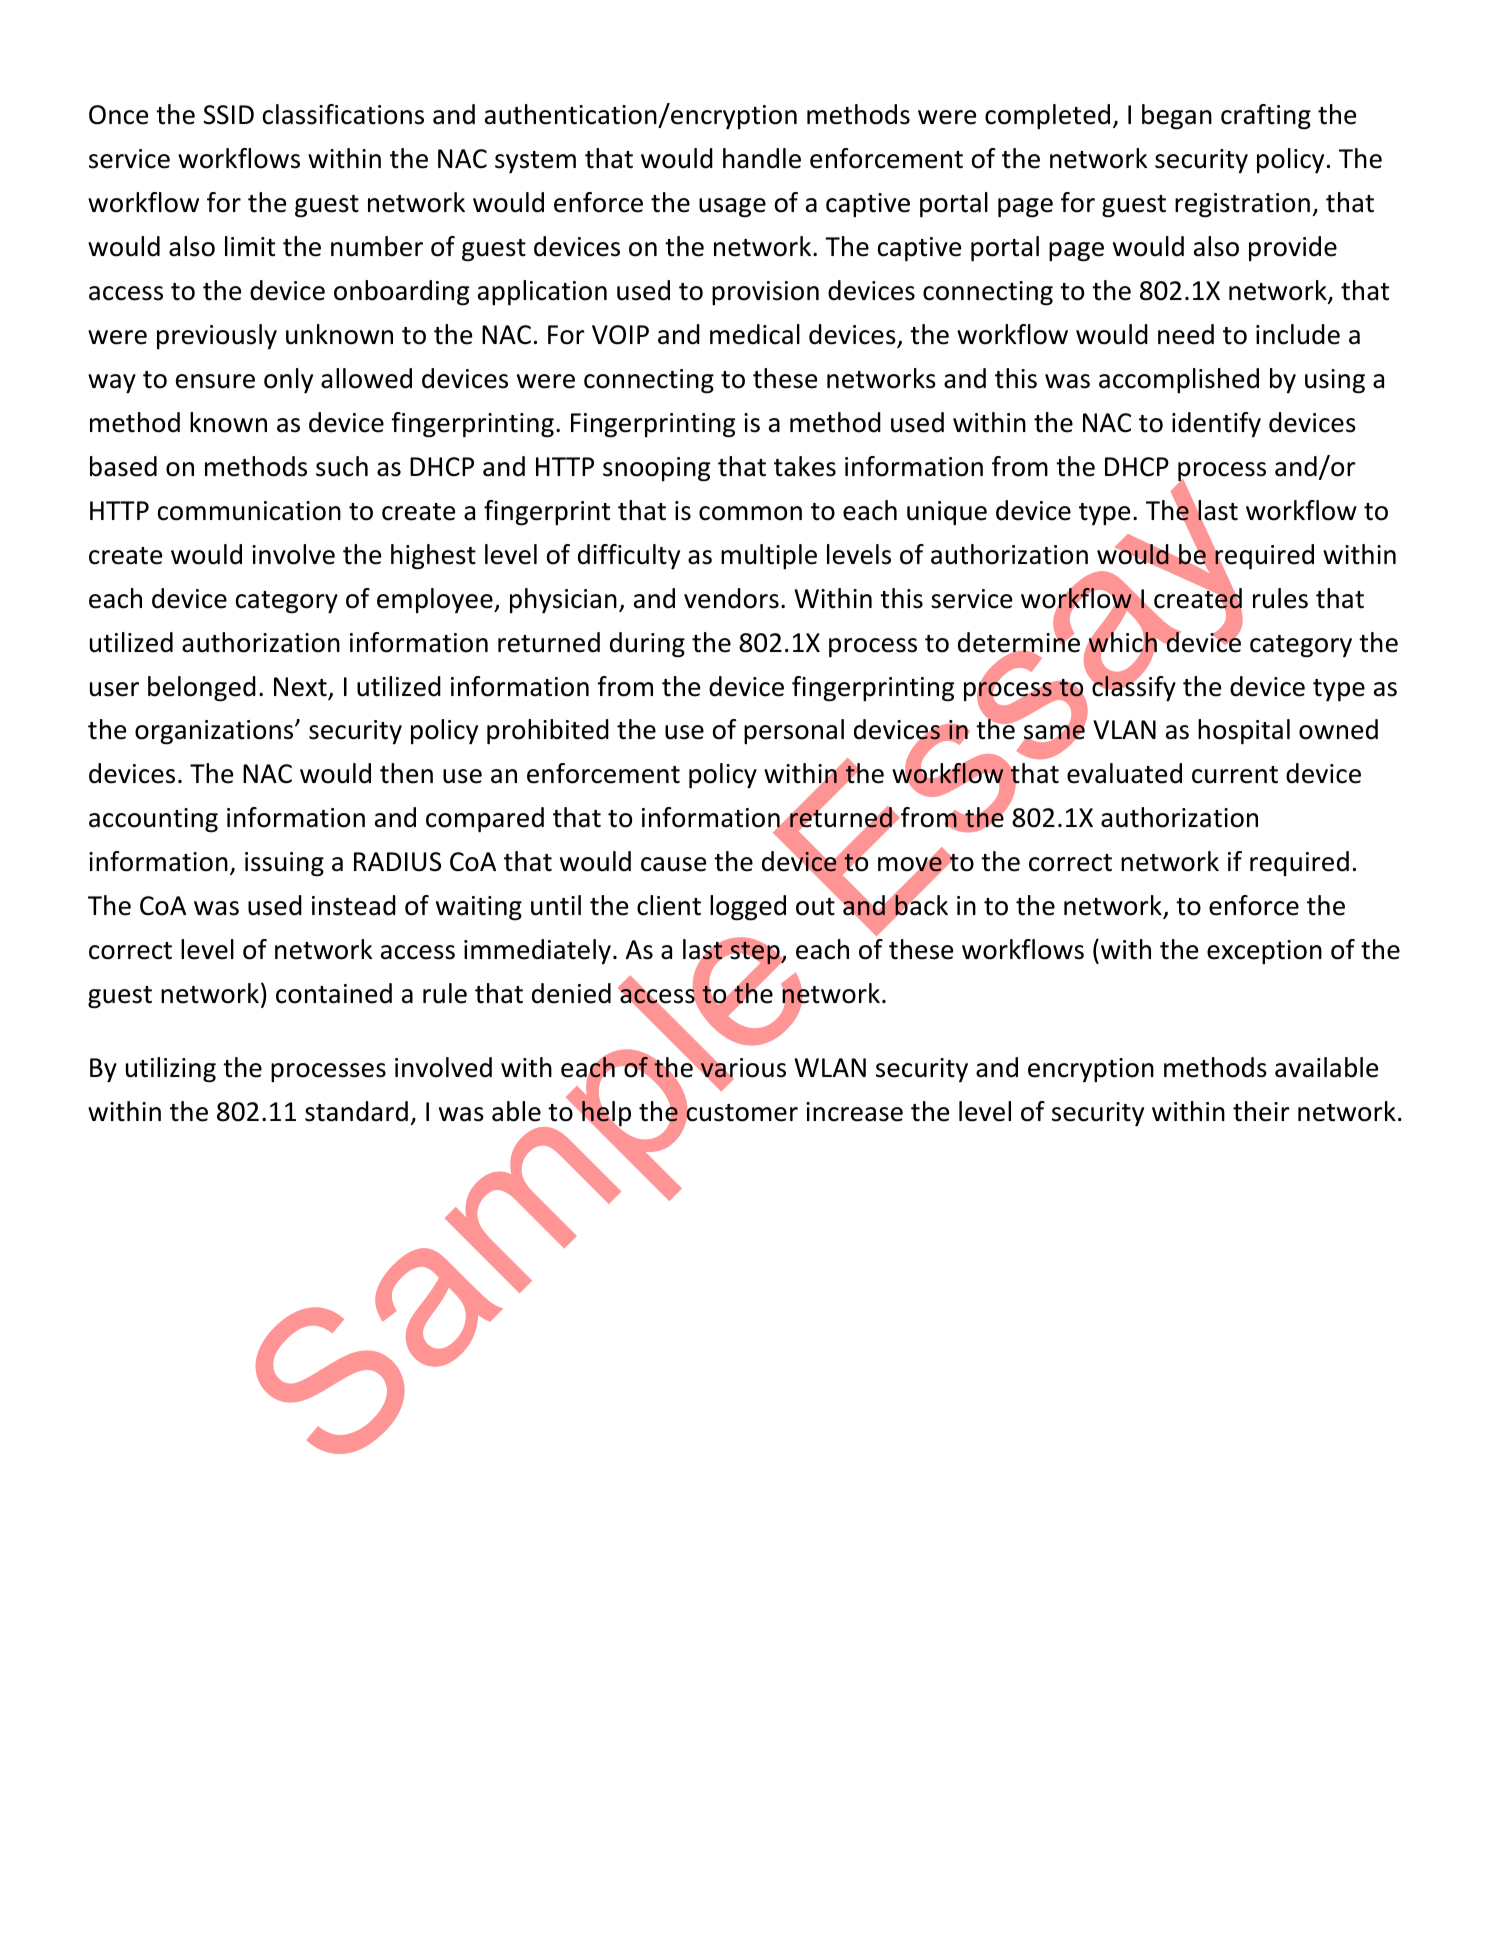 The width and height of the screenshot is (1495, 1935). What do you see at coordinates (1019, 642) in the screenshot?
I see `determine` at bounding box center [1019, 642].
